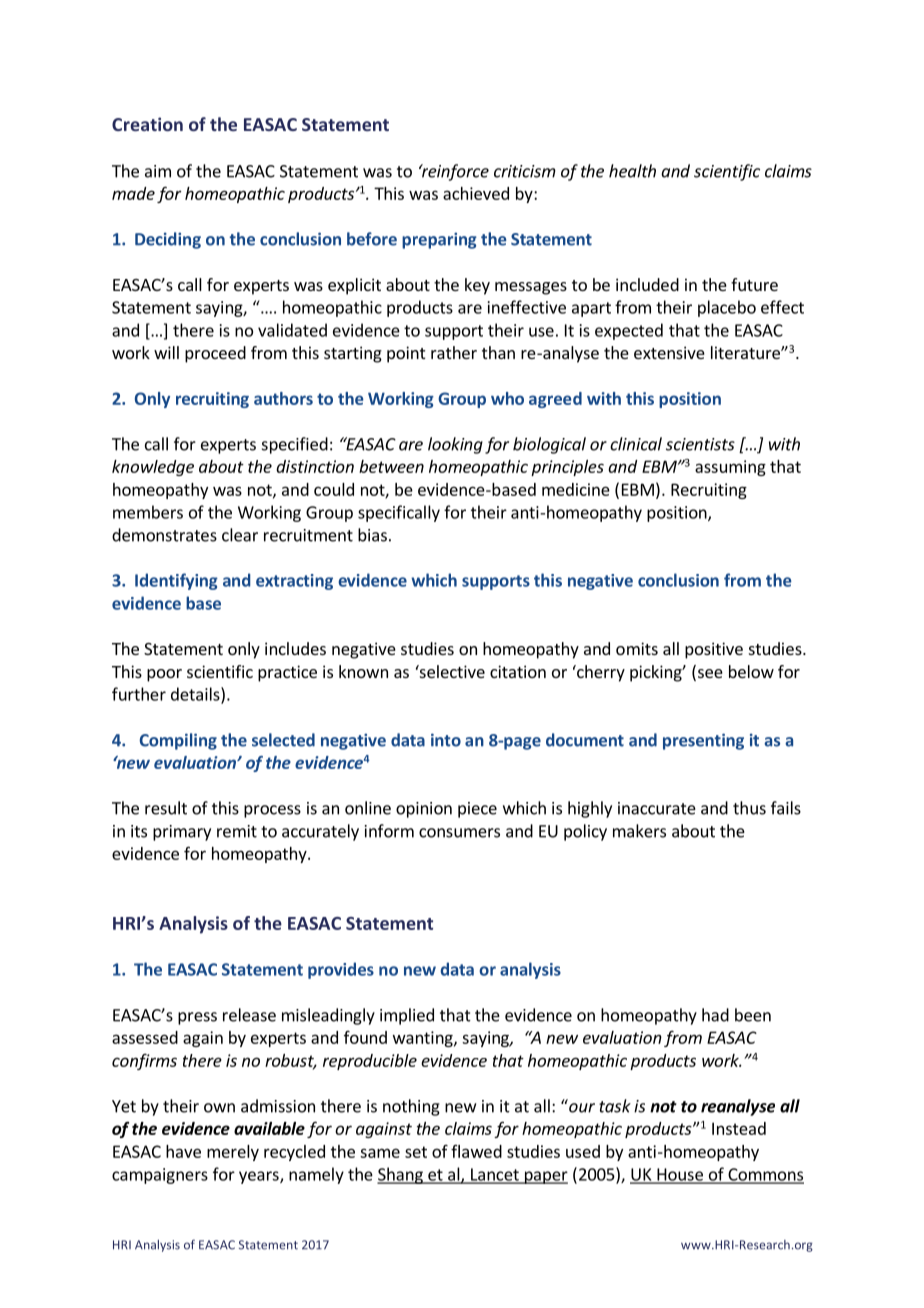 This screenshot has height=1308, width=924. Describe the element at coordinates (454, 352) in the screenshot. I see `rather` at that location.
